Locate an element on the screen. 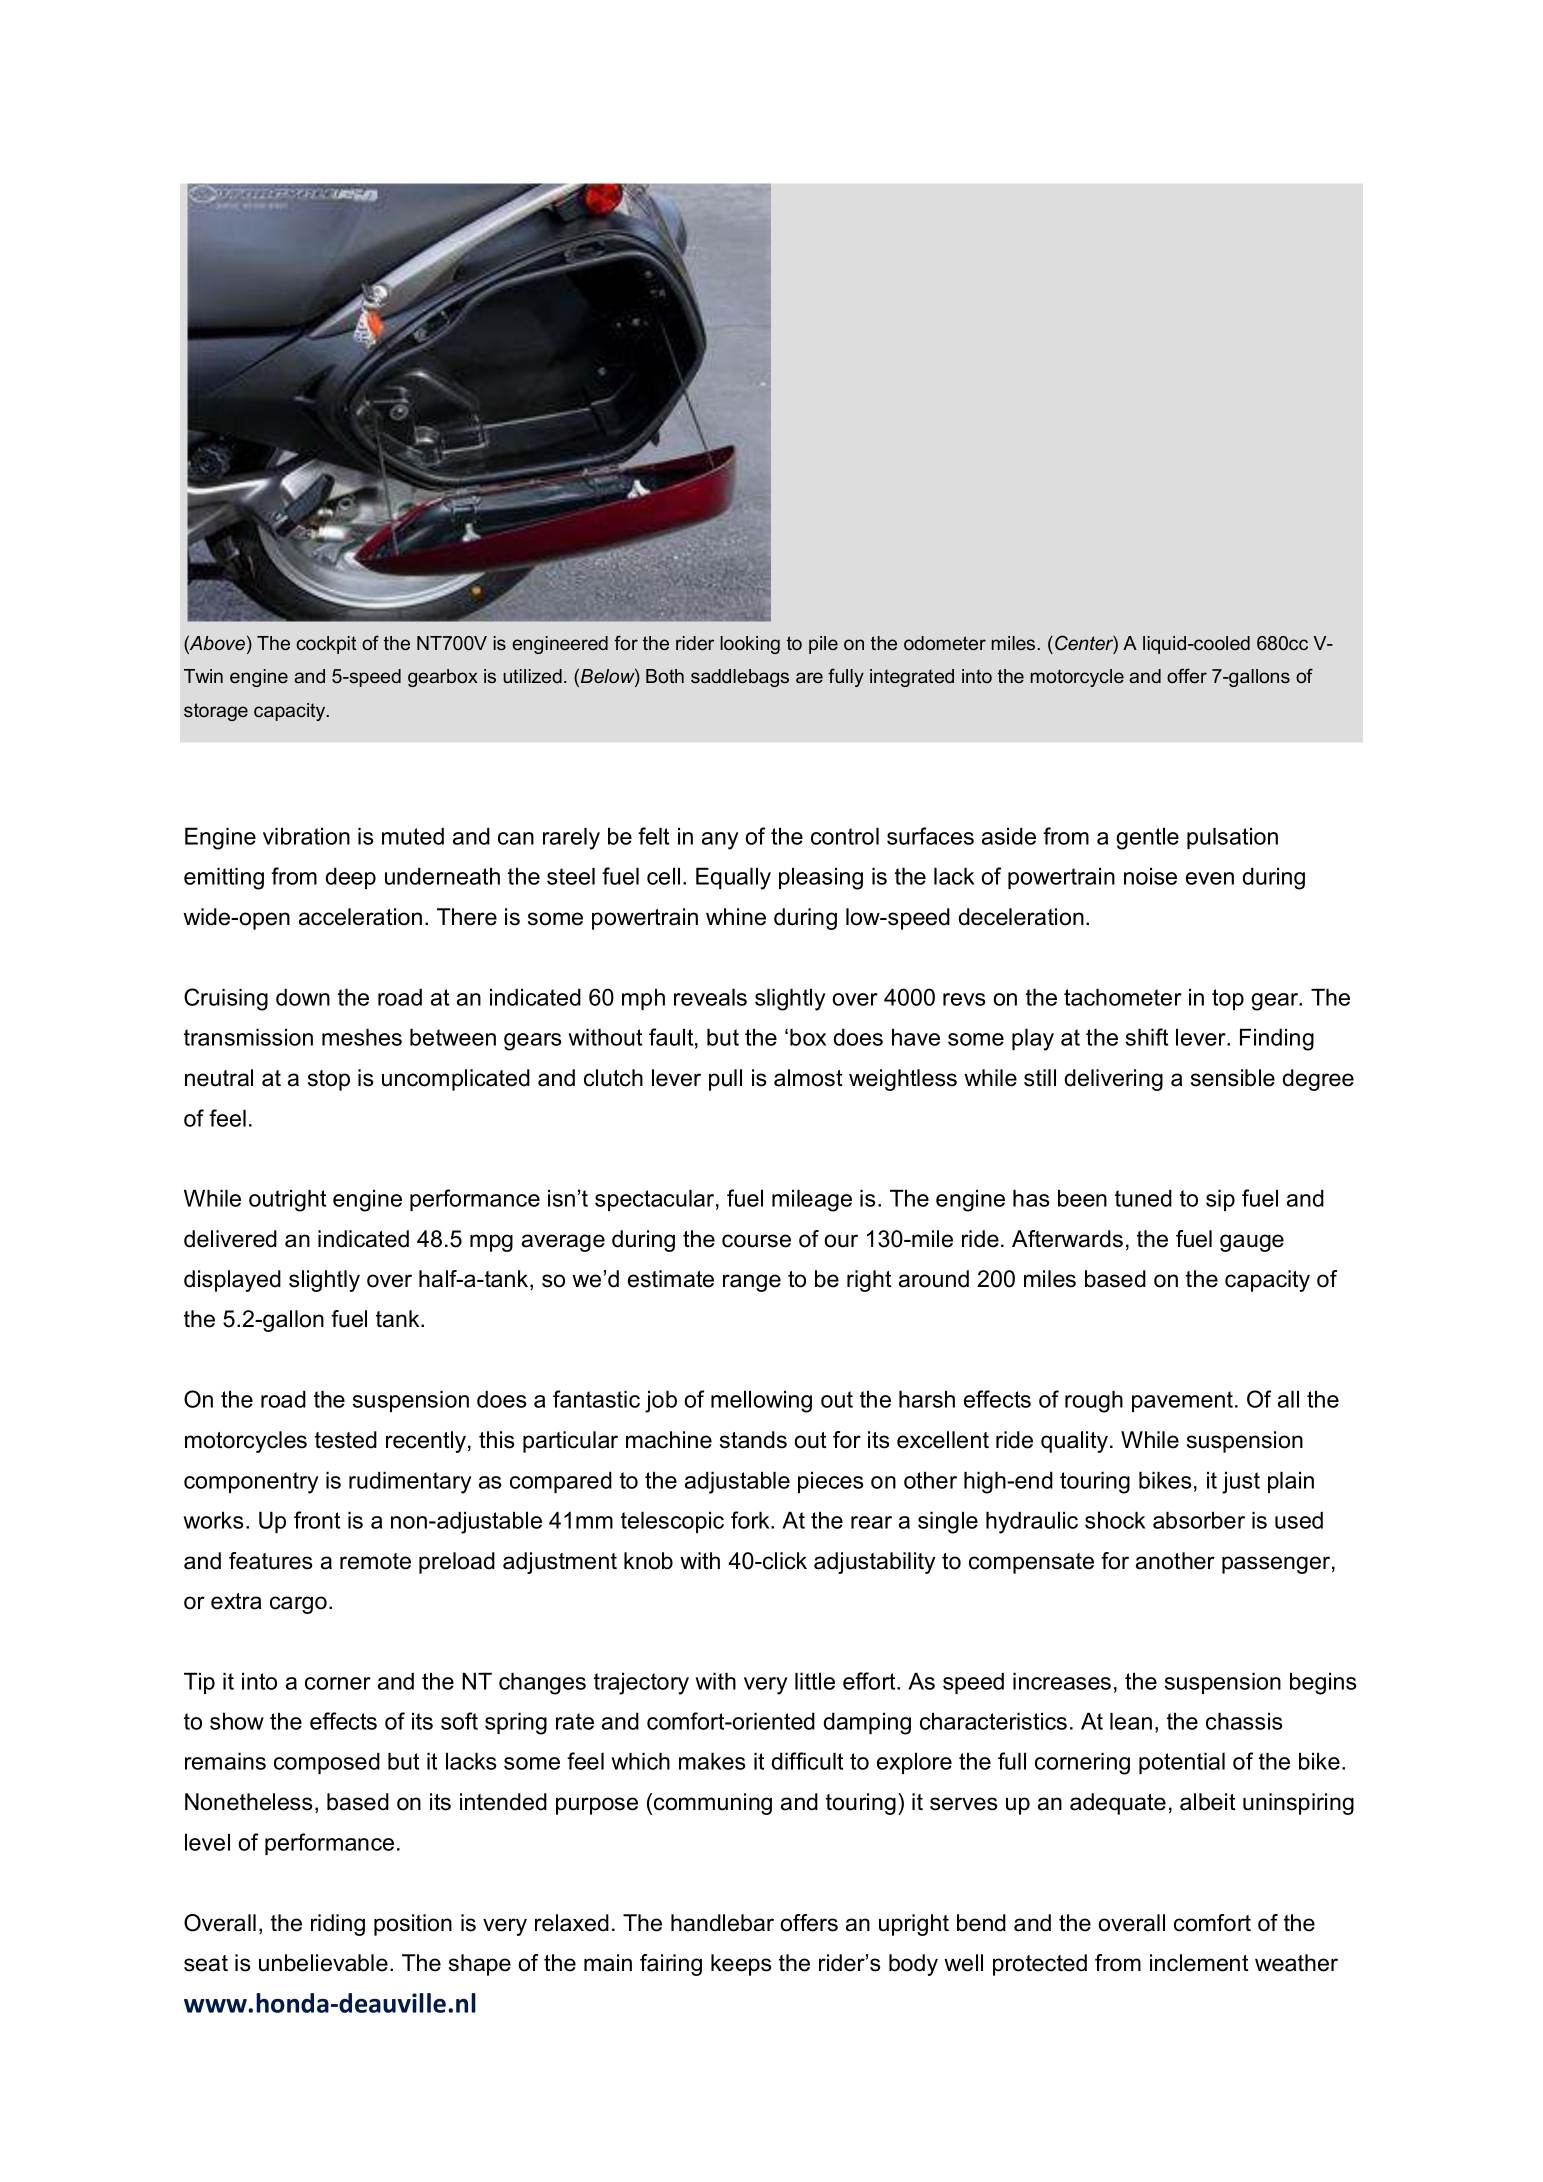 The width and height of the screenshot is (1543, 2182). delivered is located at coordinates (230, 1239).
